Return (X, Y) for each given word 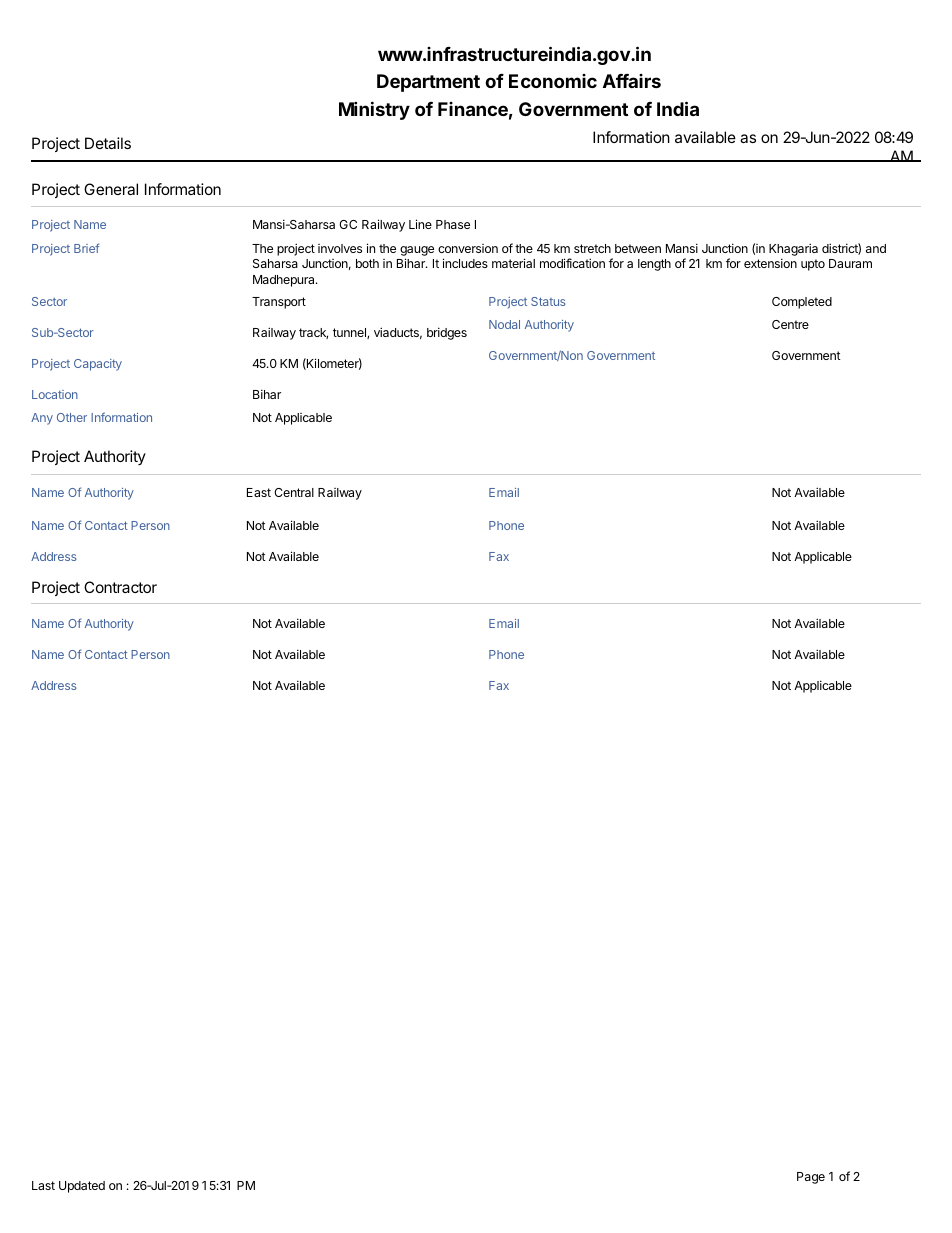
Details (108, 143)
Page (811, 1178)
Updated (82, 1187)
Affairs (632, 81)
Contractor (120, 587)
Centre (790, 324)
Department (428, 83)
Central (294, 492)
